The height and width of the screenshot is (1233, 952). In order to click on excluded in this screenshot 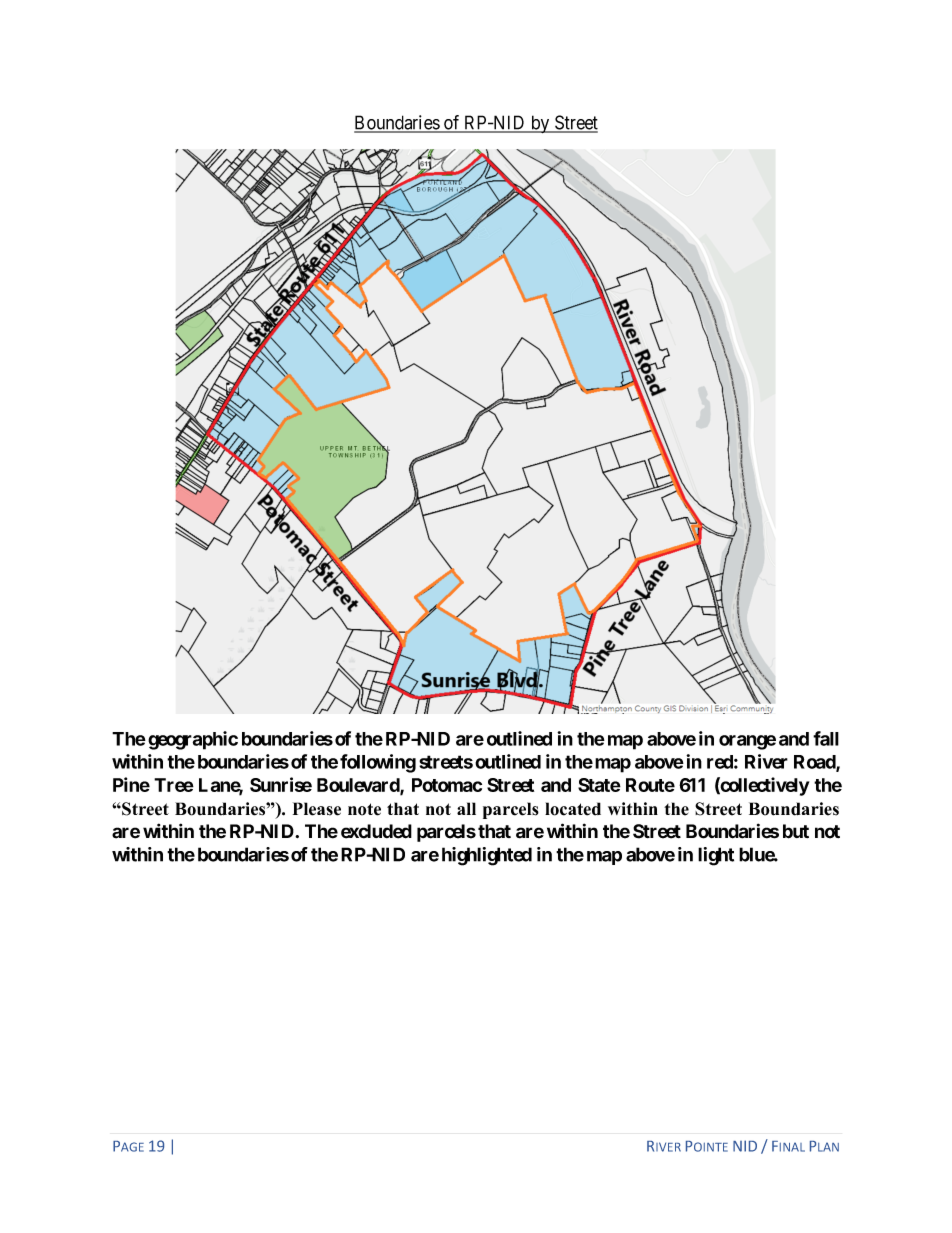, I will do `click(376, 831)`.
